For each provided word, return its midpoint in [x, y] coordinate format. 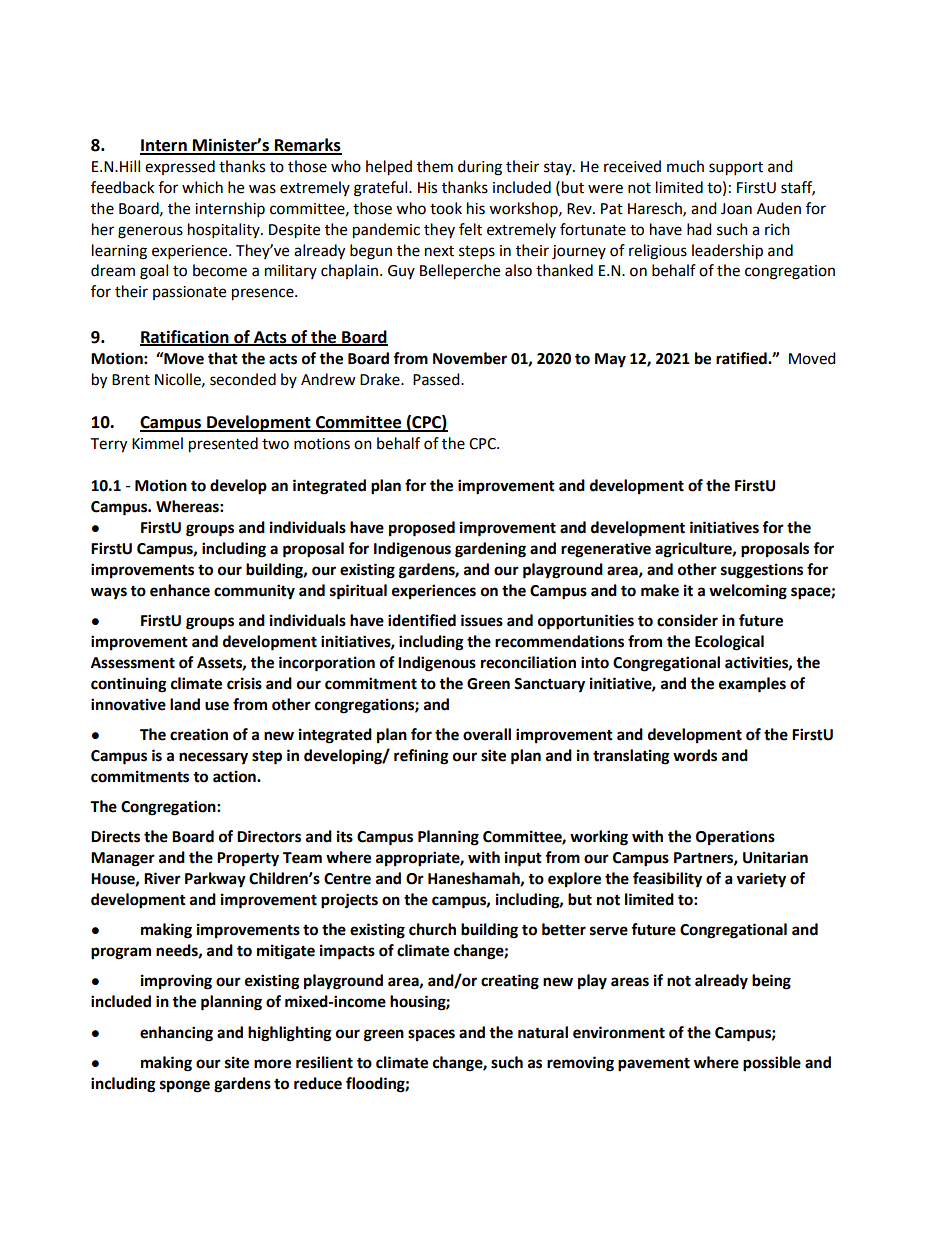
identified [422, 620]
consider [687, 620]
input [523, 859]
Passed [437, 379]
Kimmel [157, 443]
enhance [180, 590]
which [202, 187]
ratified [742, 358]
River [162, 878]
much [685, 166]
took [446, 208]
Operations [735, 838]
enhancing [176, 1034]
